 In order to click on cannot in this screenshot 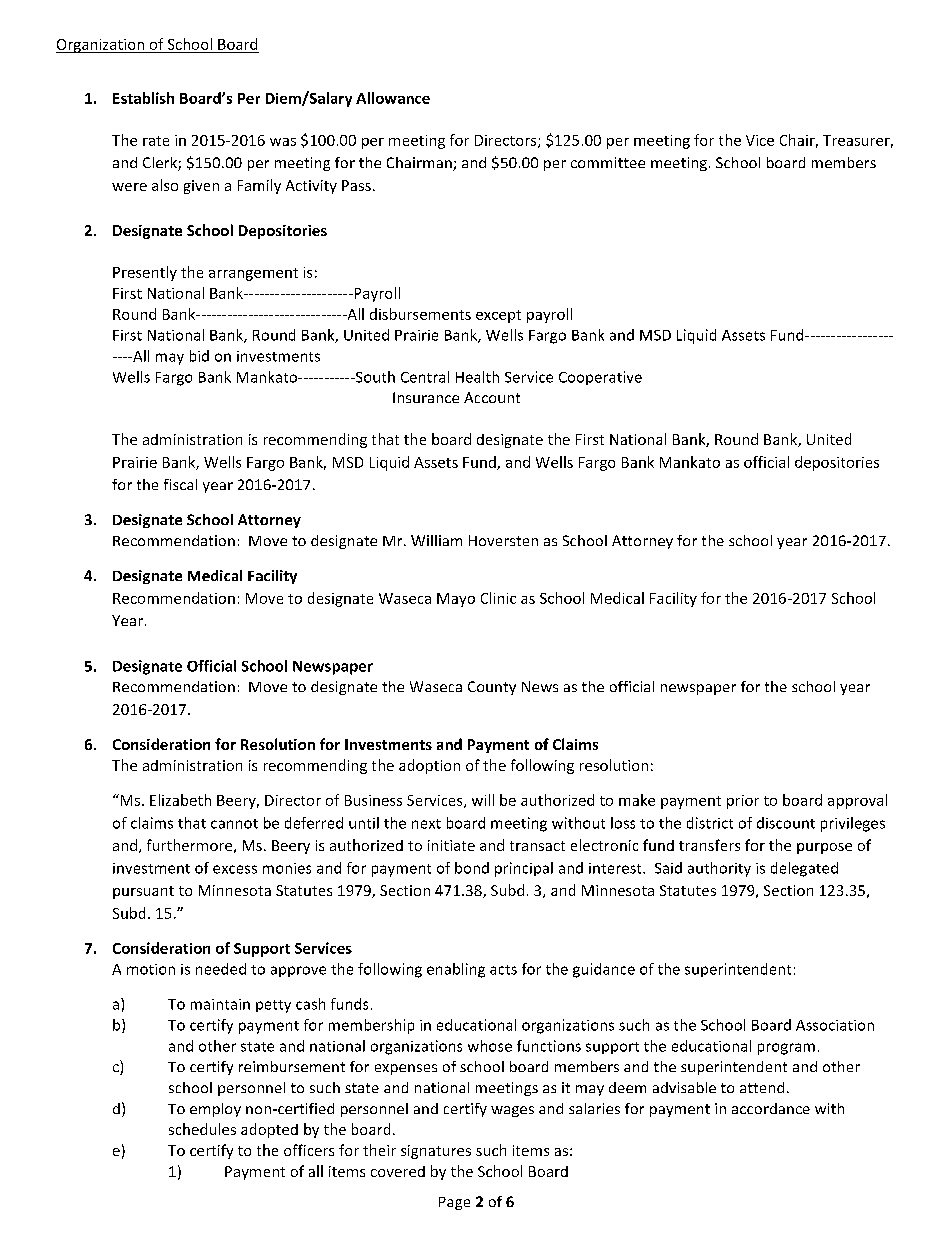, I will do `click(234, 824)`.
